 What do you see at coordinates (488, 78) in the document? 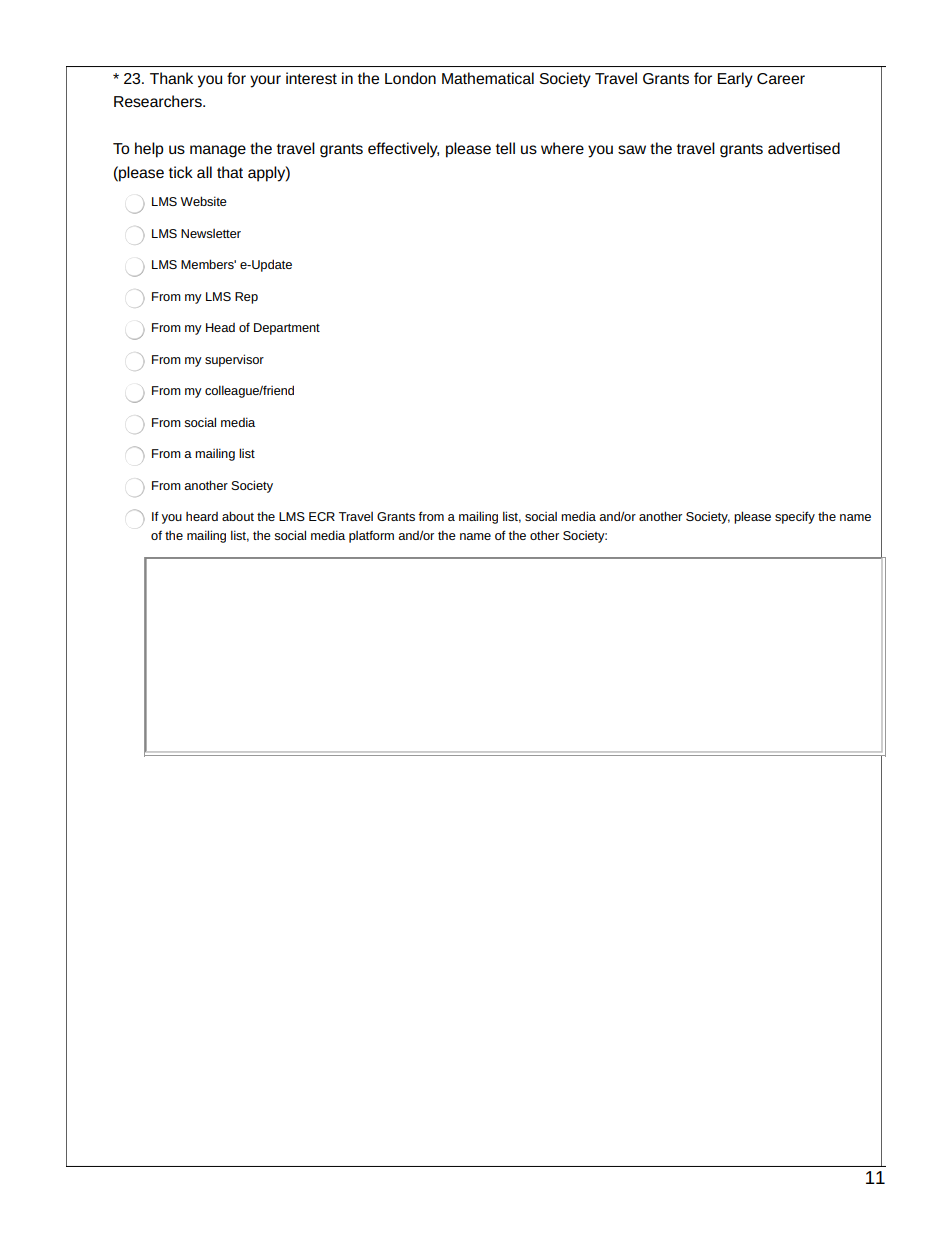
I see `Mathematical` at bounding box center [488, 78].
